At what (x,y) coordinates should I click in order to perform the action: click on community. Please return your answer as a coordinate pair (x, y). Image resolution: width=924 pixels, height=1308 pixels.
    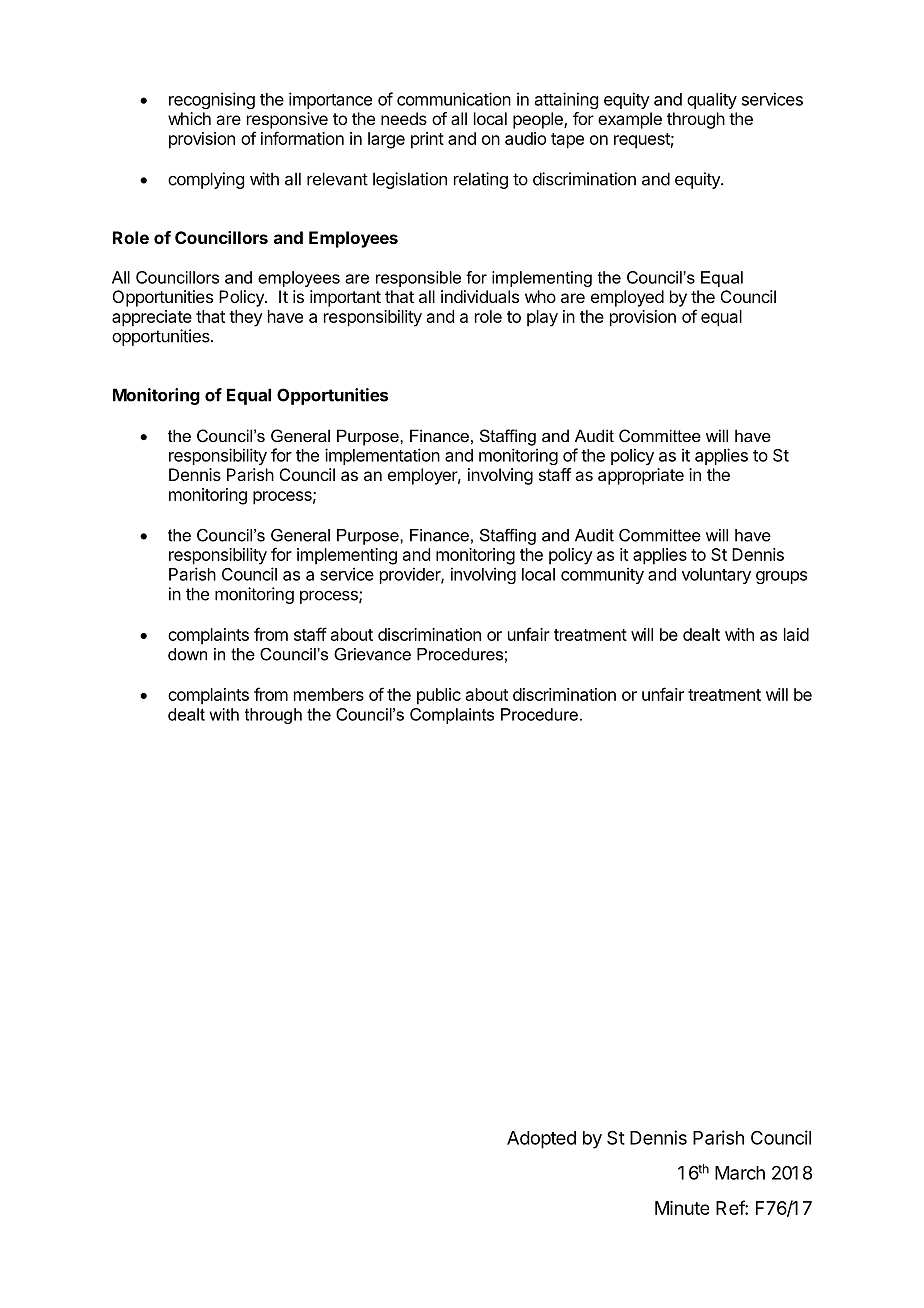
    Looking at the image, I should click on (602, 575).
